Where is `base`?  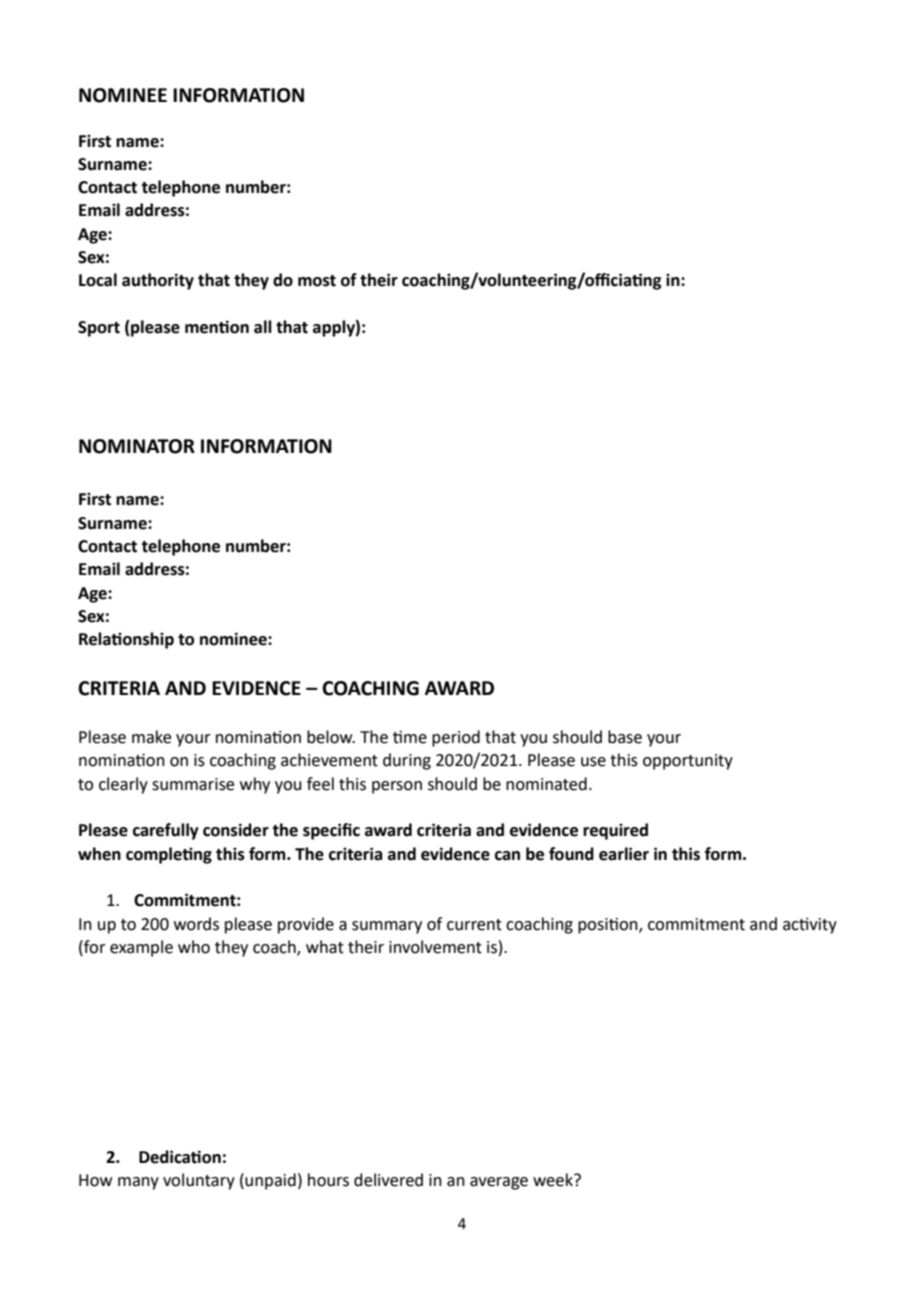
base is located at coordinates (625, 737).
